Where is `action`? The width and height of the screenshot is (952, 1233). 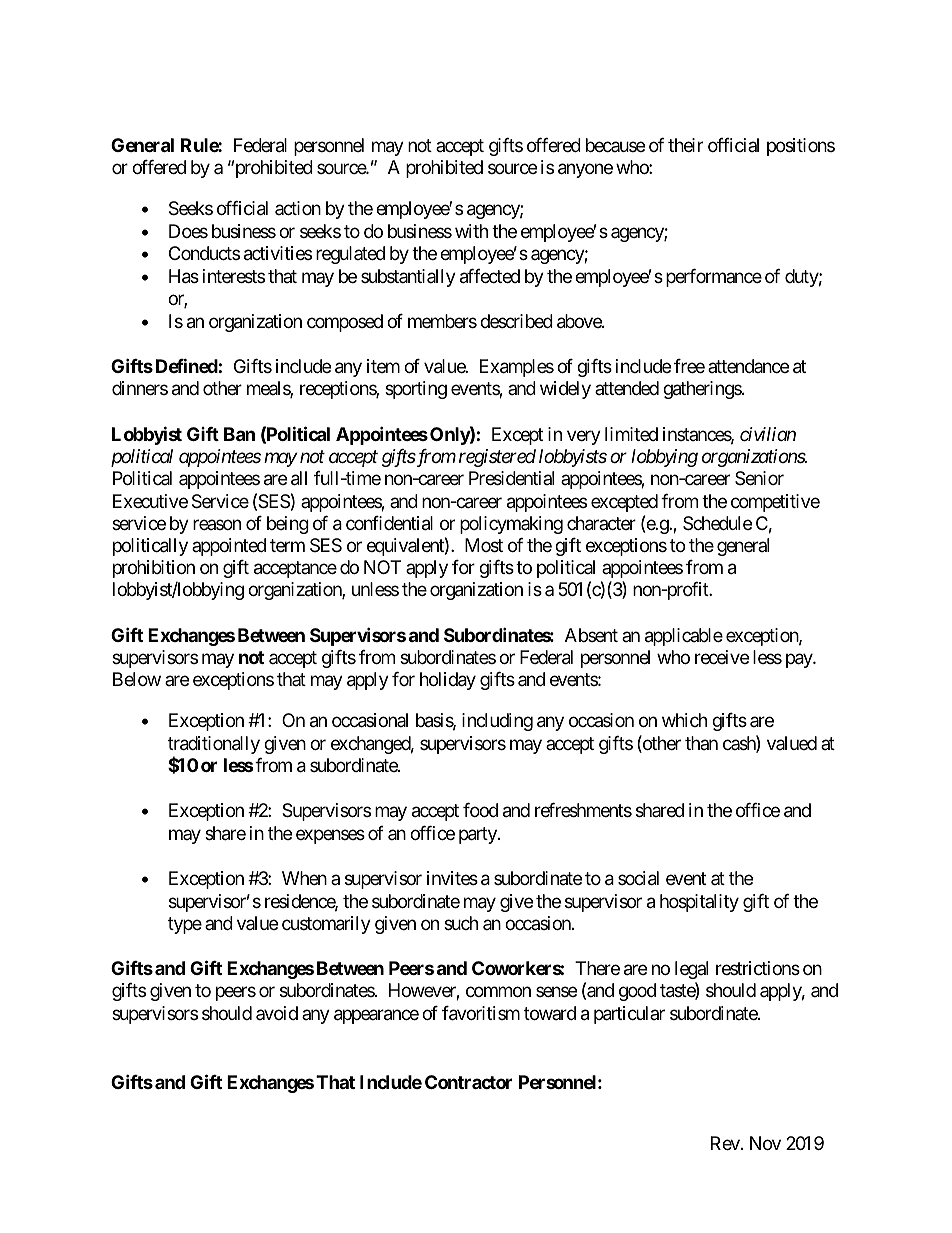
action is located at coordinates (298, 208).
